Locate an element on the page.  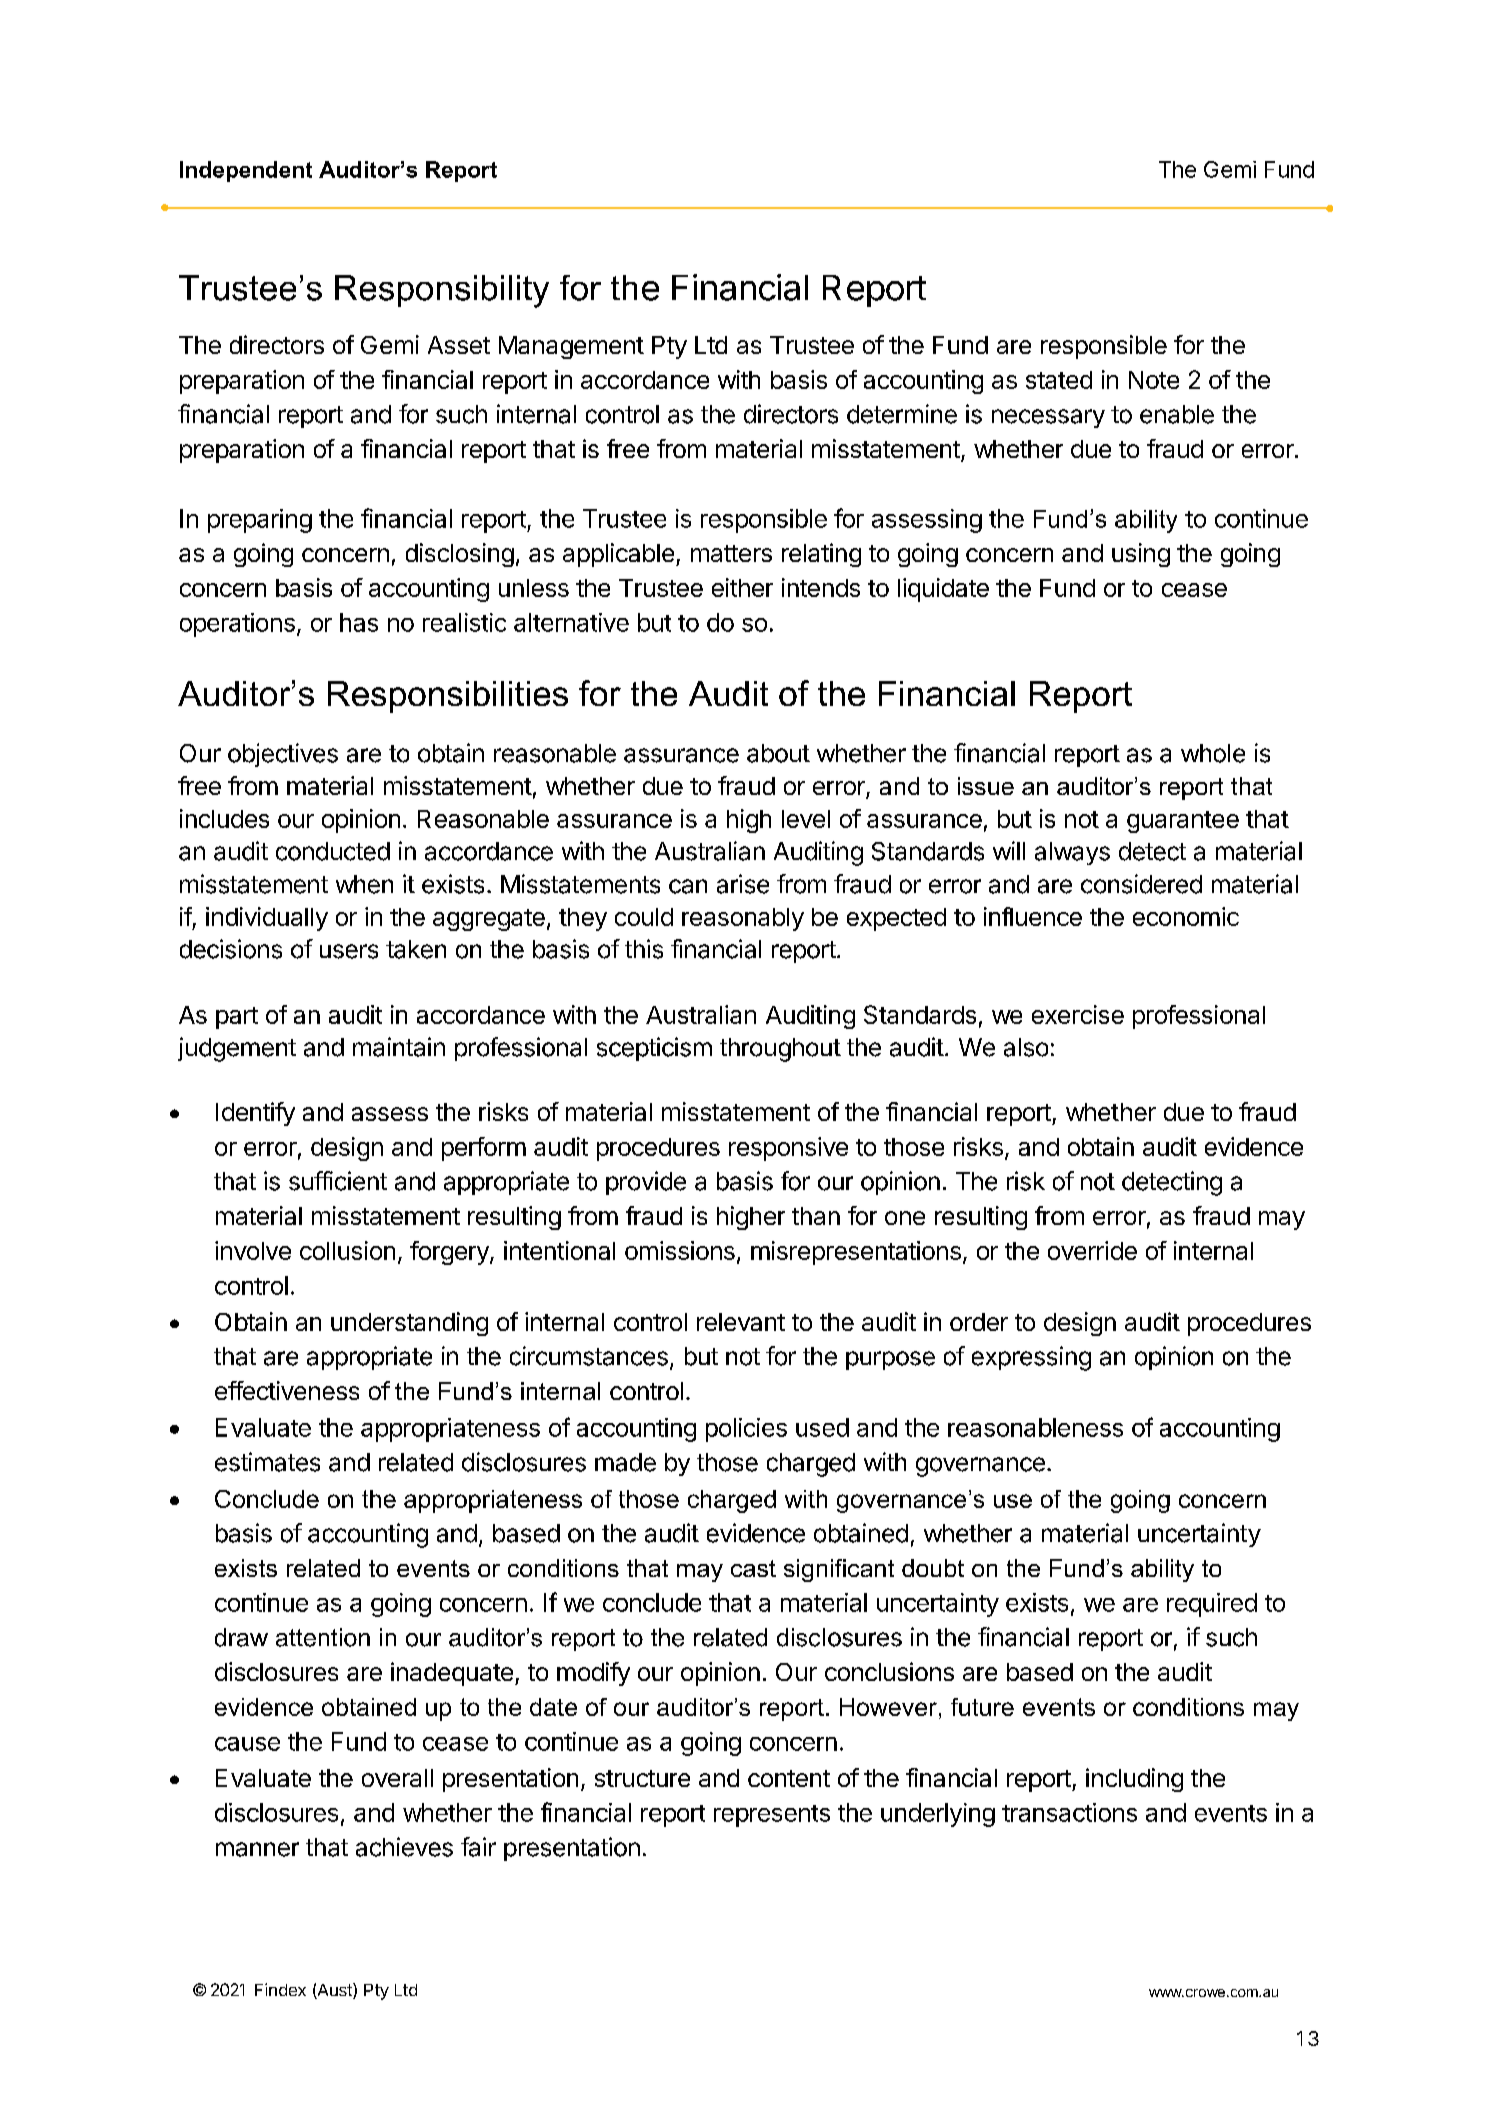
exercise is located at coordinates (1078, 1014).
